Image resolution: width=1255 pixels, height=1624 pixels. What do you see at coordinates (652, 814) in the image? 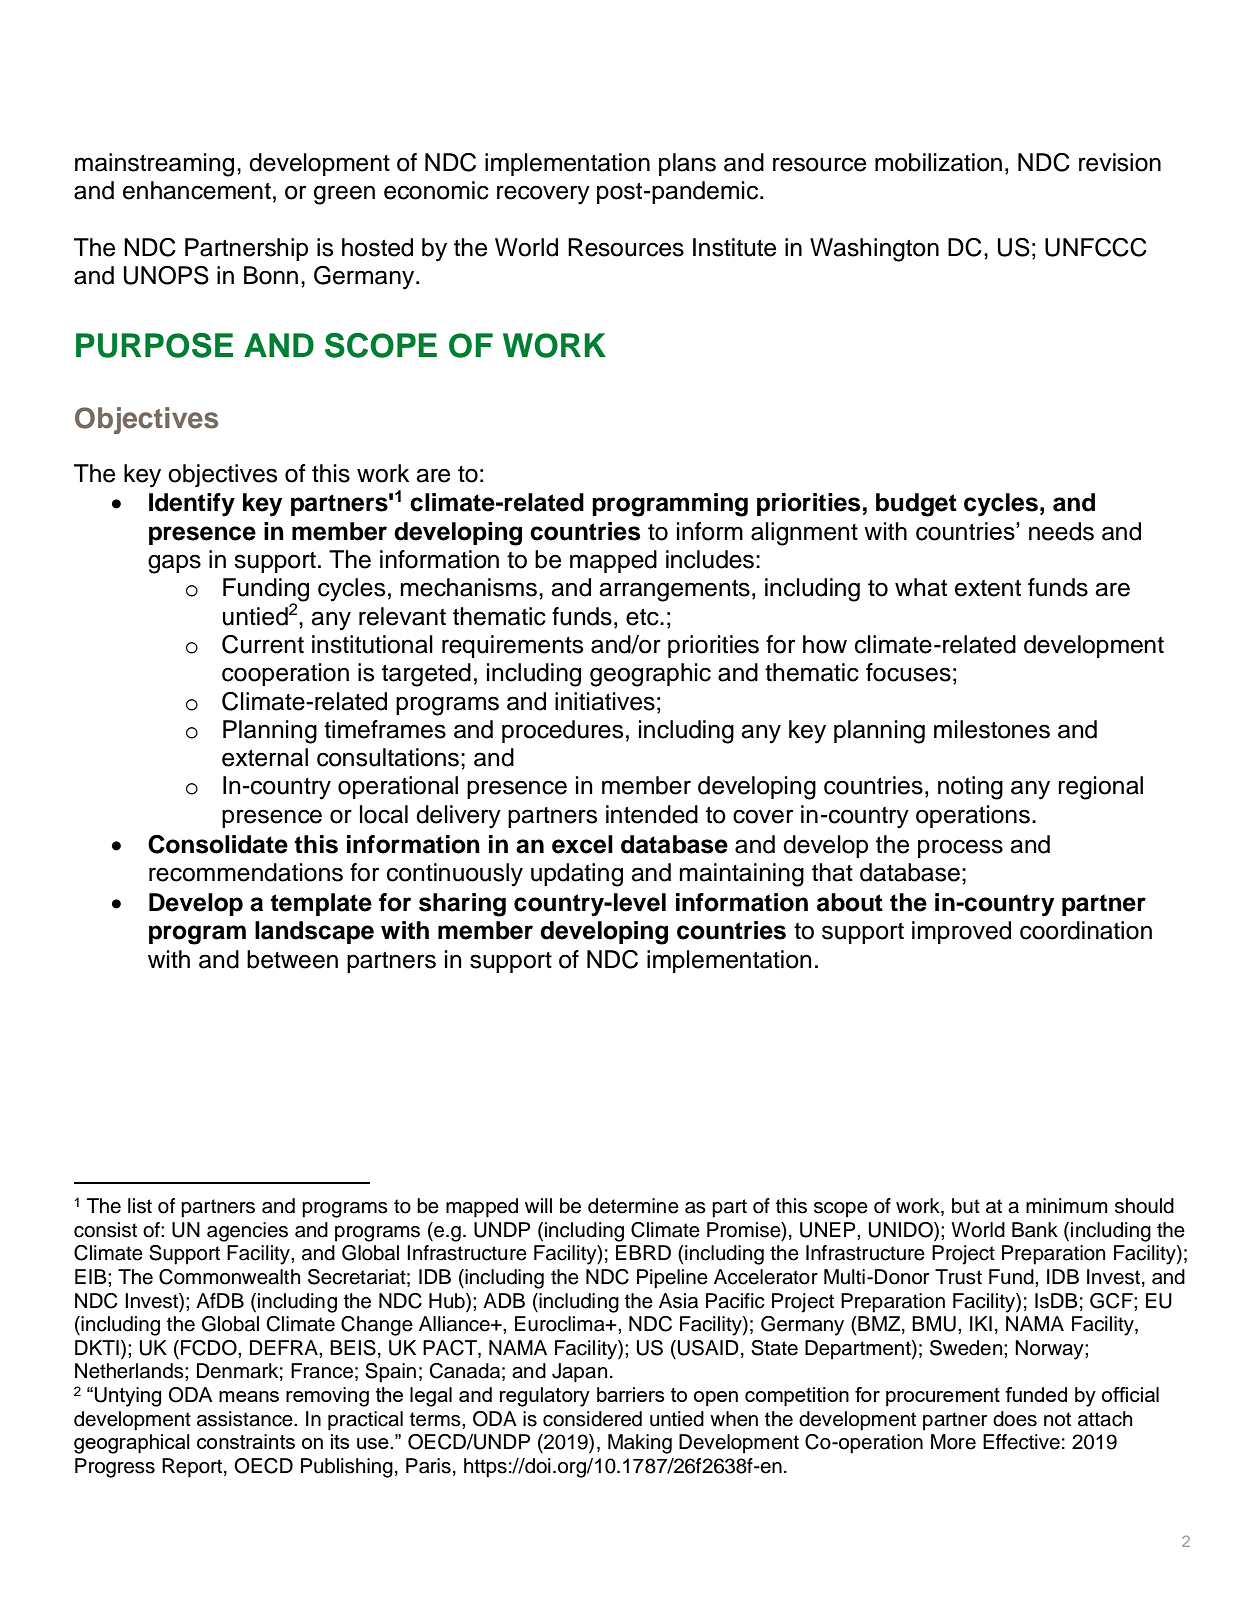
I see `intended` at bounding box center [652, 814].
